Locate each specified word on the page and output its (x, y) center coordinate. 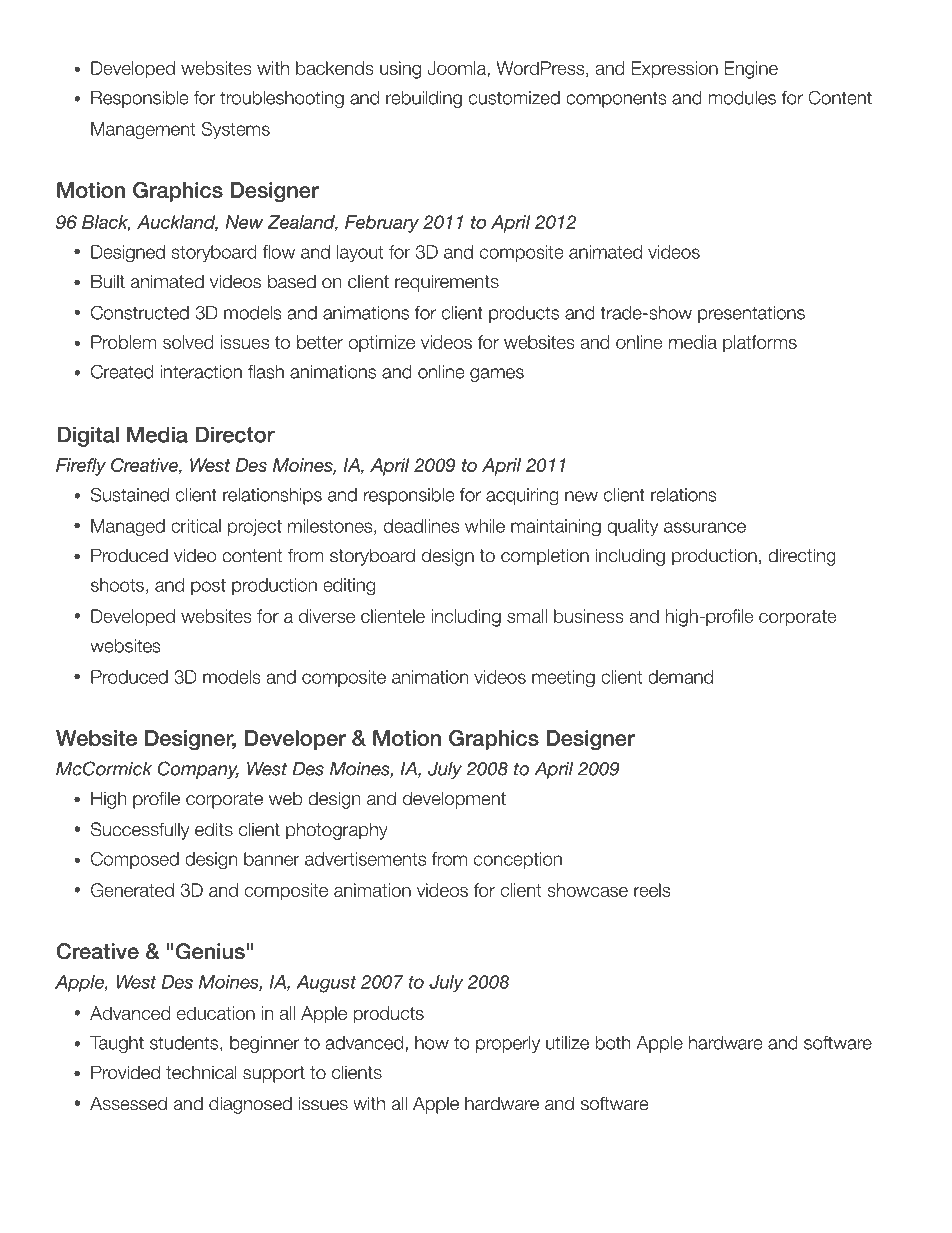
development (454, 800)
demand (680, 677)
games (497, 375)
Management (143, 130)
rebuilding (424, 99)
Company (198, 770)
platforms (760, 343)
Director (235, 434)
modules (742, 98)
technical (201, 1072)
